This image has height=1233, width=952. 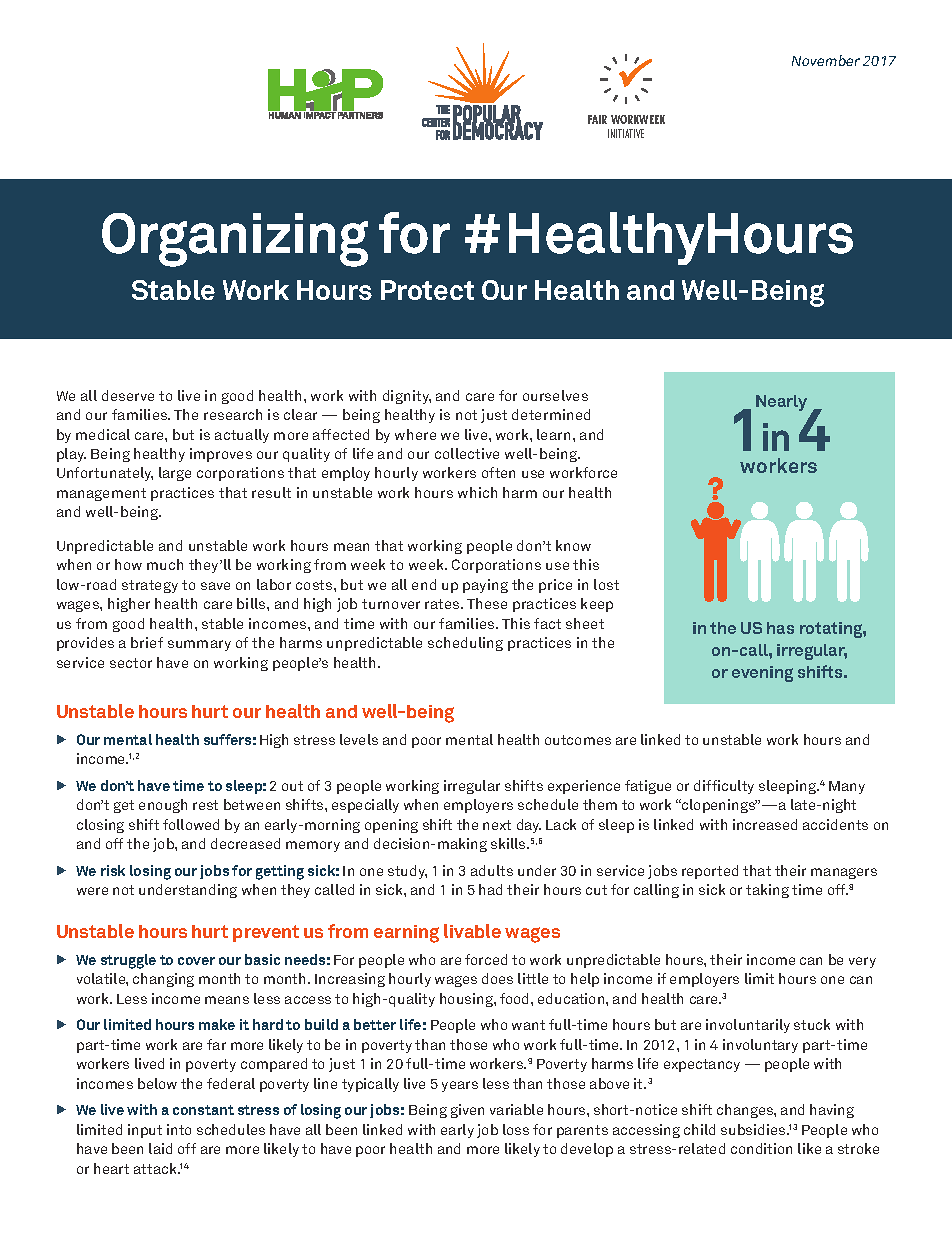 What do you see at coordinates (826, 60) in the image?
I see `November` at bounding box center [826, 60].
